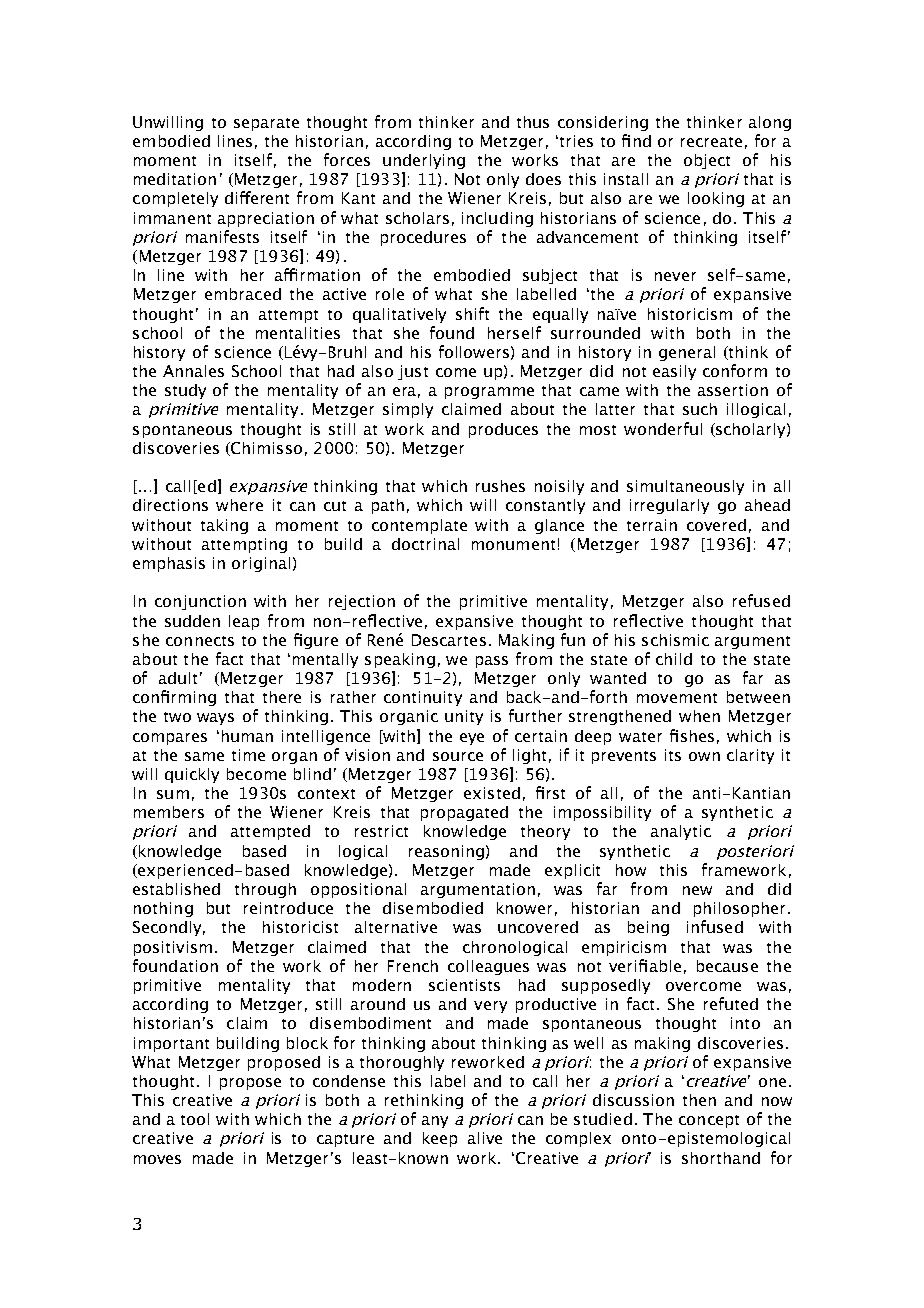 This screenshot has width=924, height=1308. I want to click on leap, so click(244, 622).
